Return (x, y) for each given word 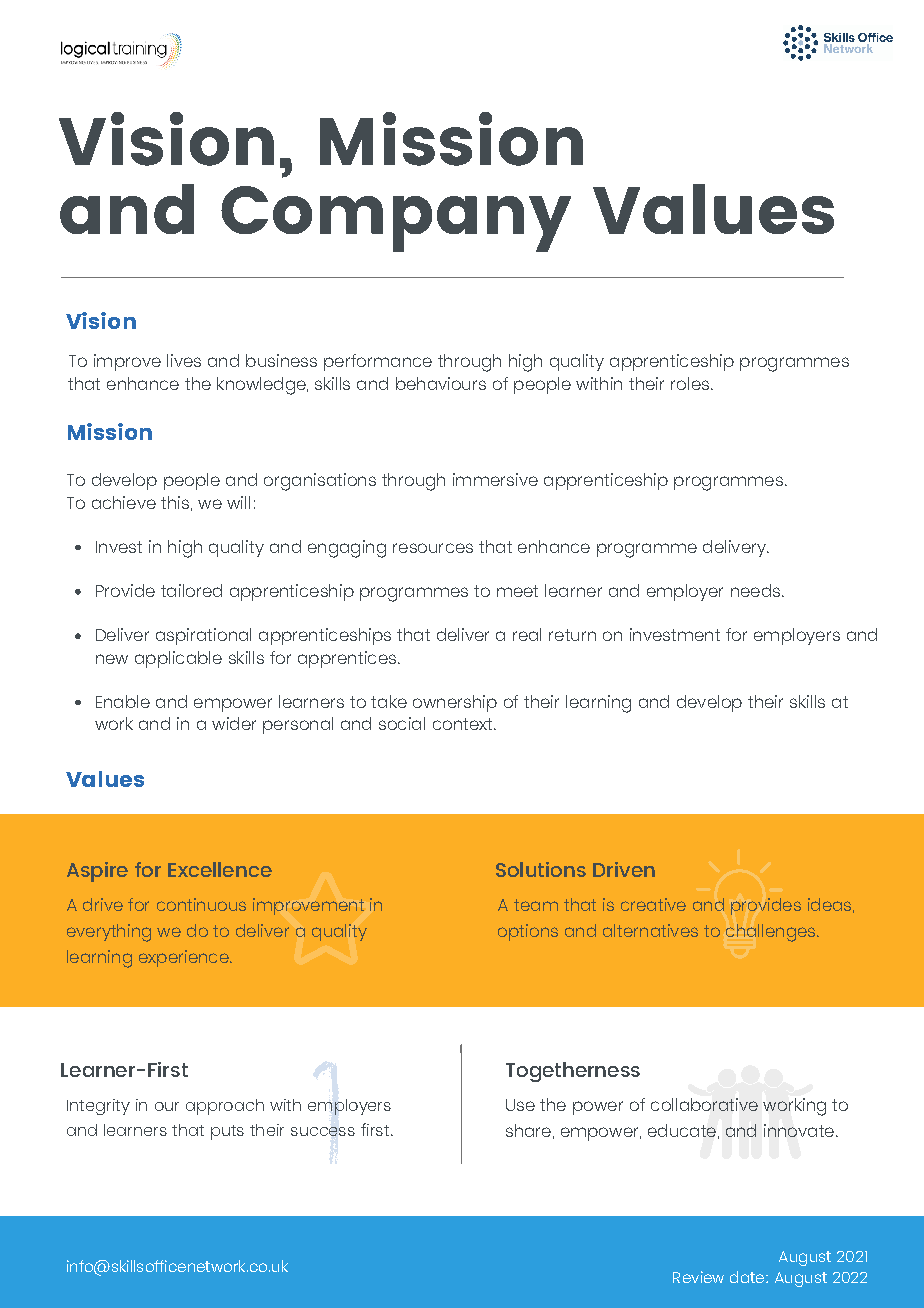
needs (755, 590)
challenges (772, 933)
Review (698, 1277)
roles (690, 383)
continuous (201, 904)
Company (396, 219)
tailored (191, 590)
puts (227, 1132)
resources (433, 548)
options (528, 932)
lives (184, 360)
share (528, 1130)
